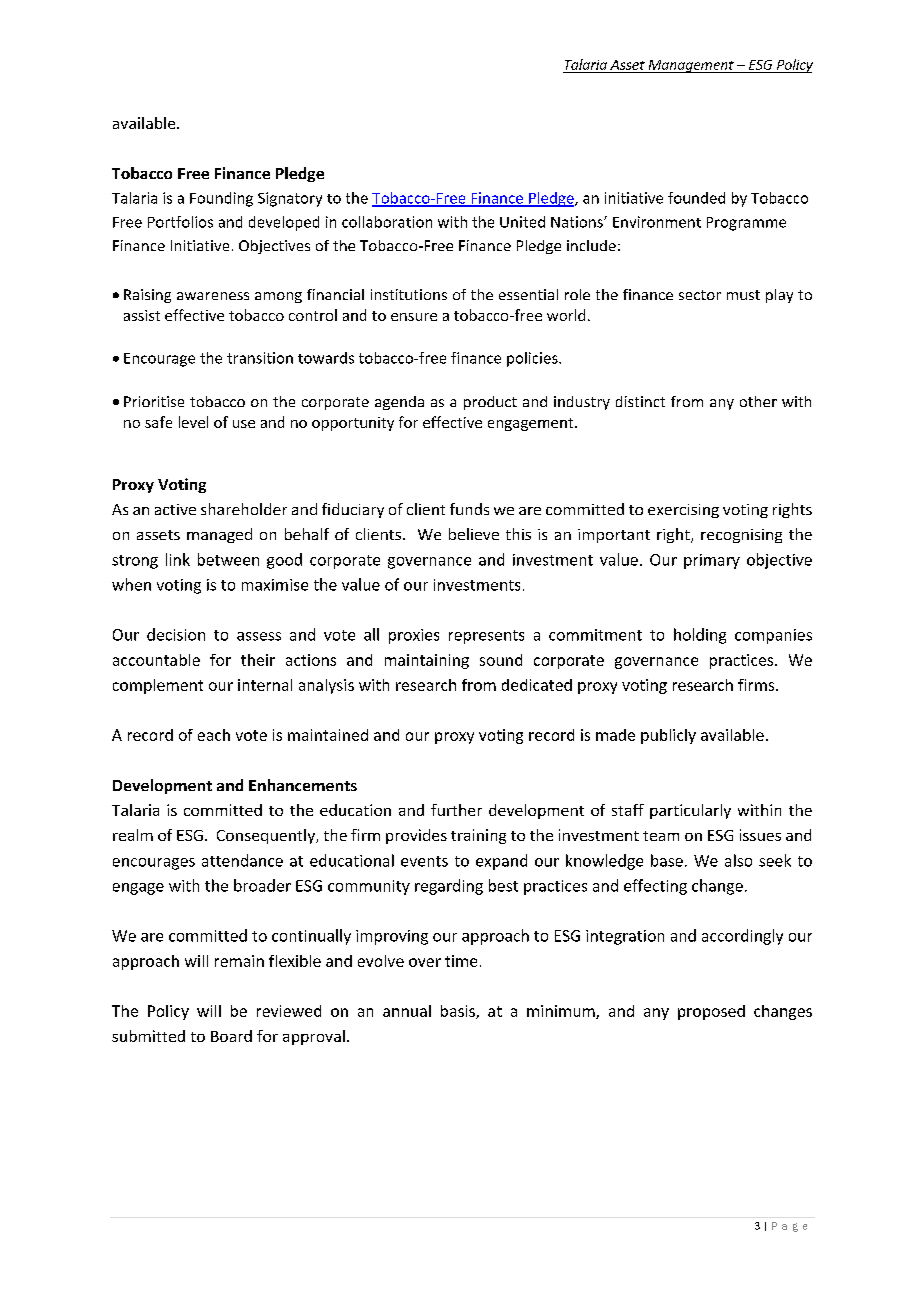 This document has width=924, height=1308. Describe the element at coordinates (668, 736) in the document. I see `publicly` at that location.
